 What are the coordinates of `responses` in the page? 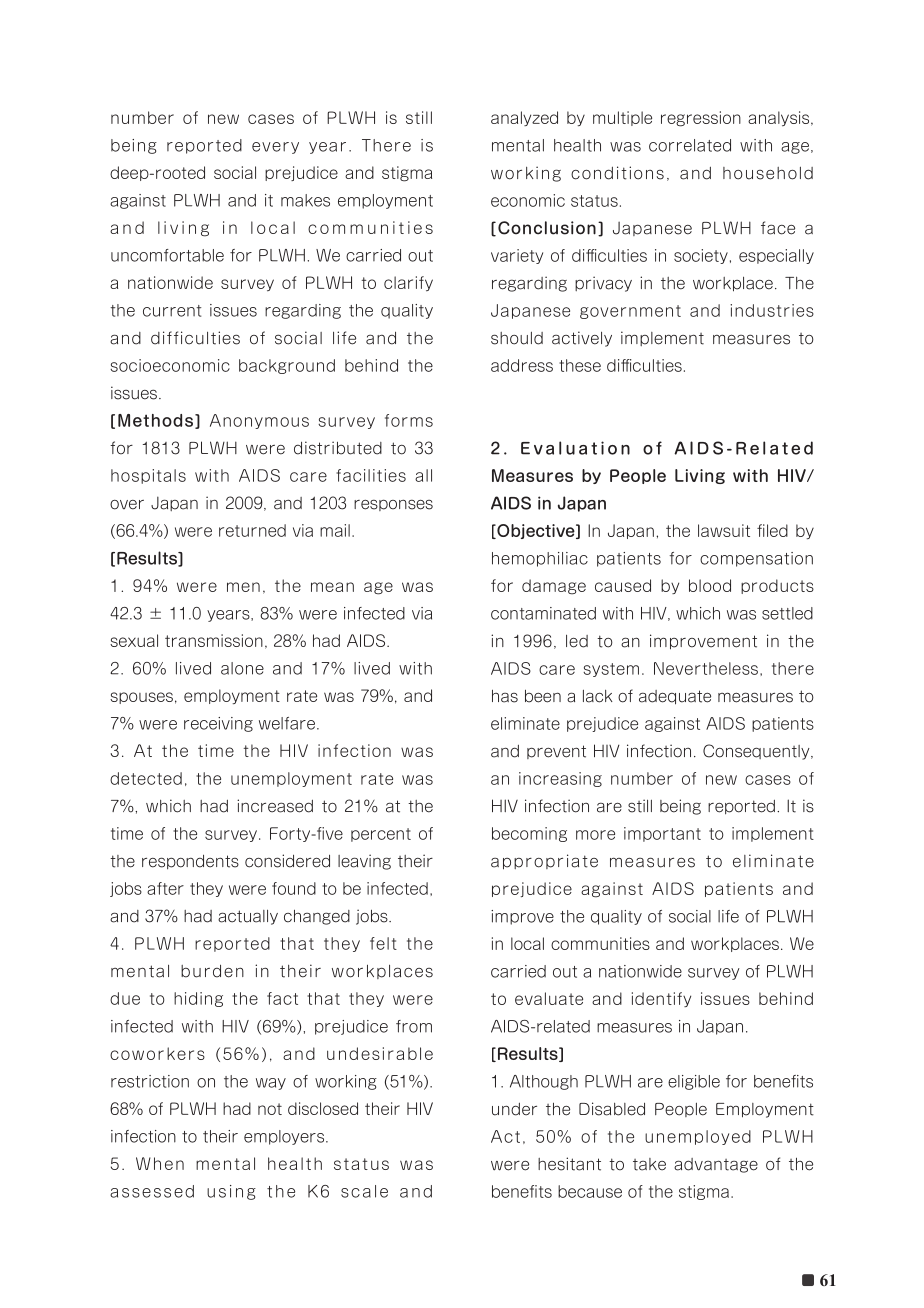 It's located at (393, 505).
